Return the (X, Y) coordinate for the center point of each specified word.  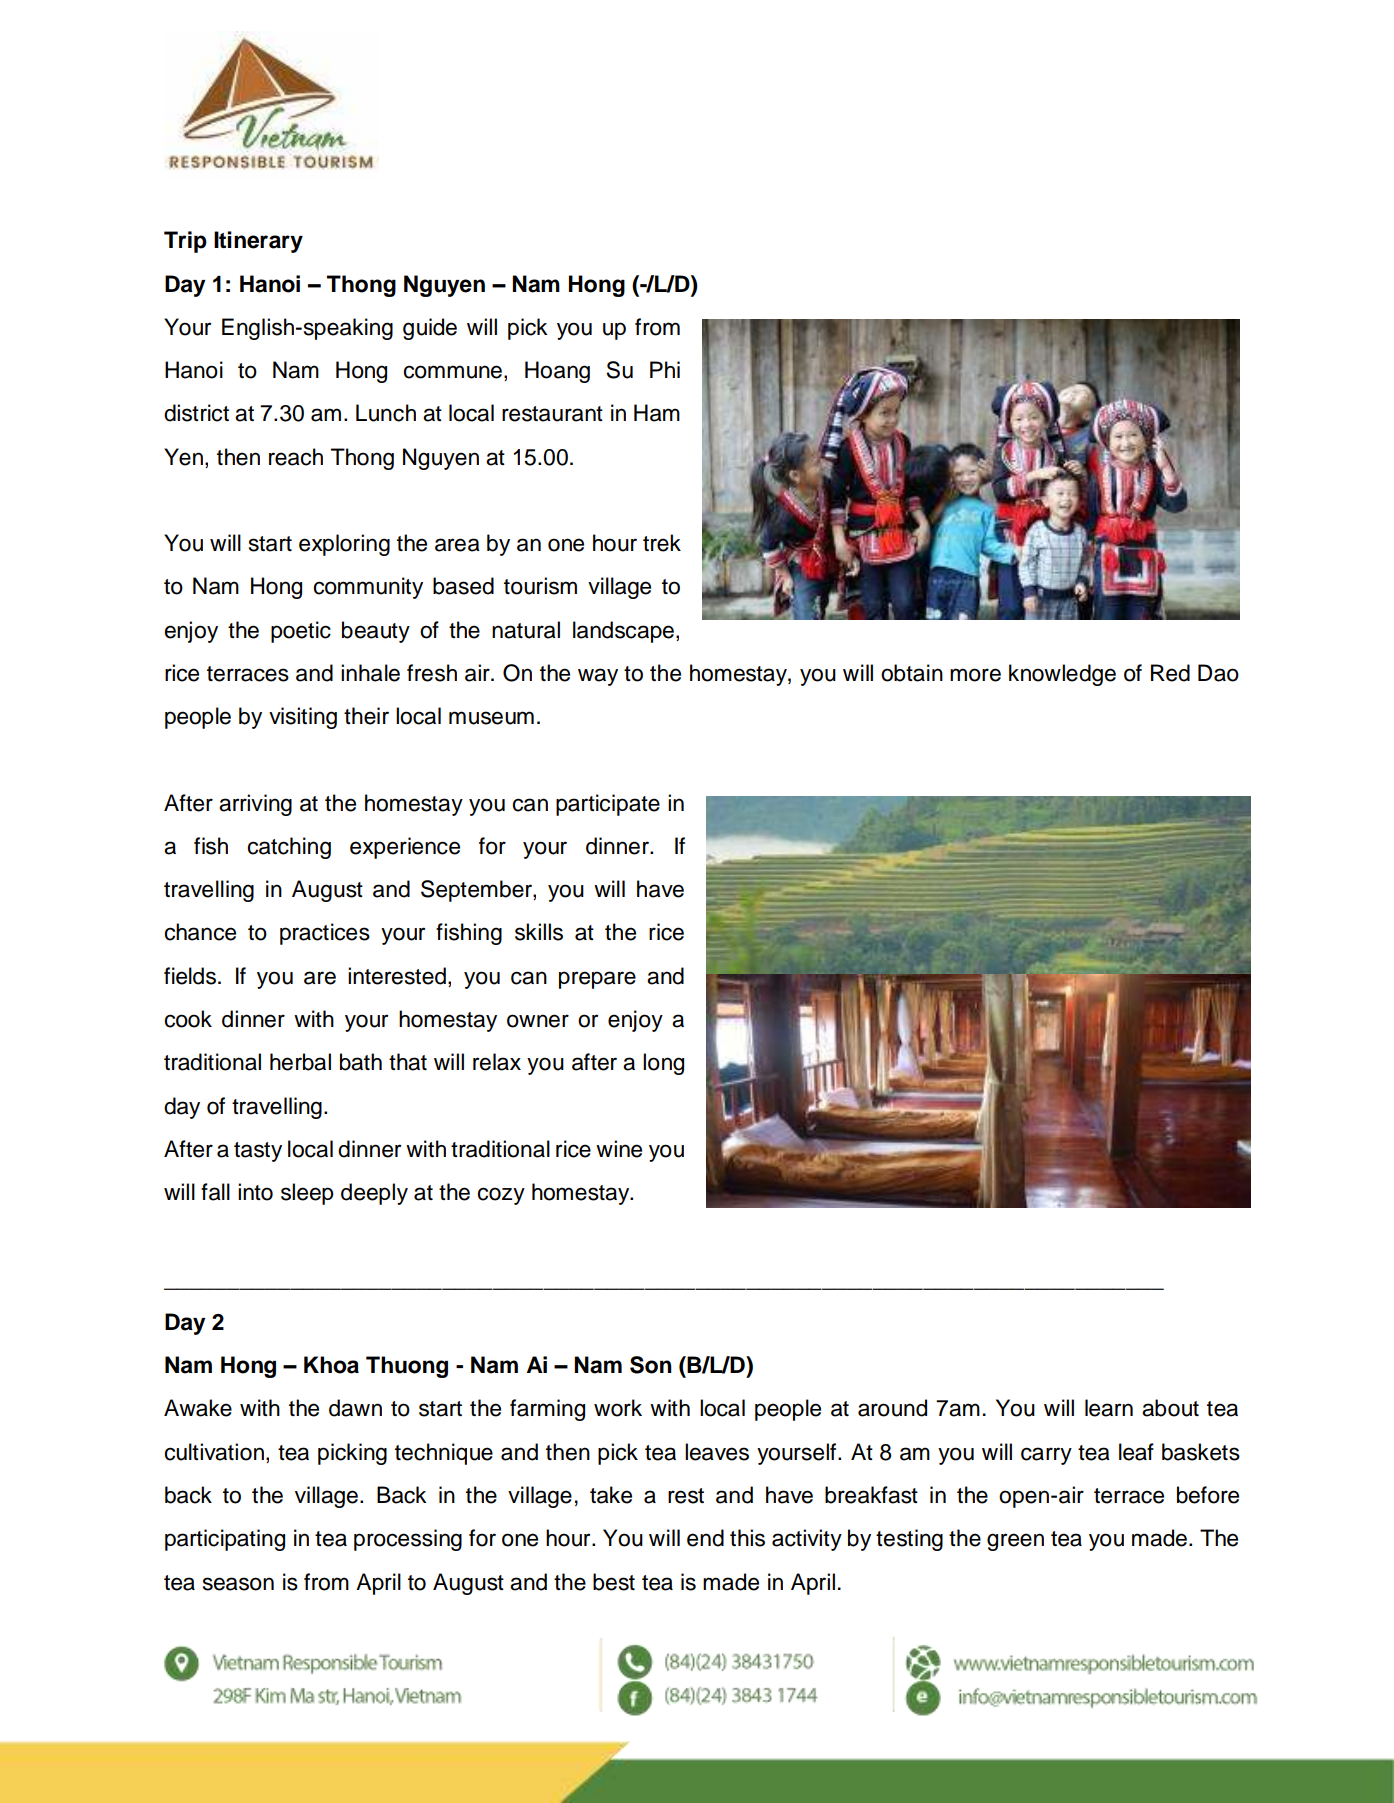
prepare (597, 980)
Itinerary (258, 242)
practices (325, 934)
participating (225, 1540)
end (705, 1538)
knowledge (1062, 675)
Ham (657, 413)
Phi (665, 369)
